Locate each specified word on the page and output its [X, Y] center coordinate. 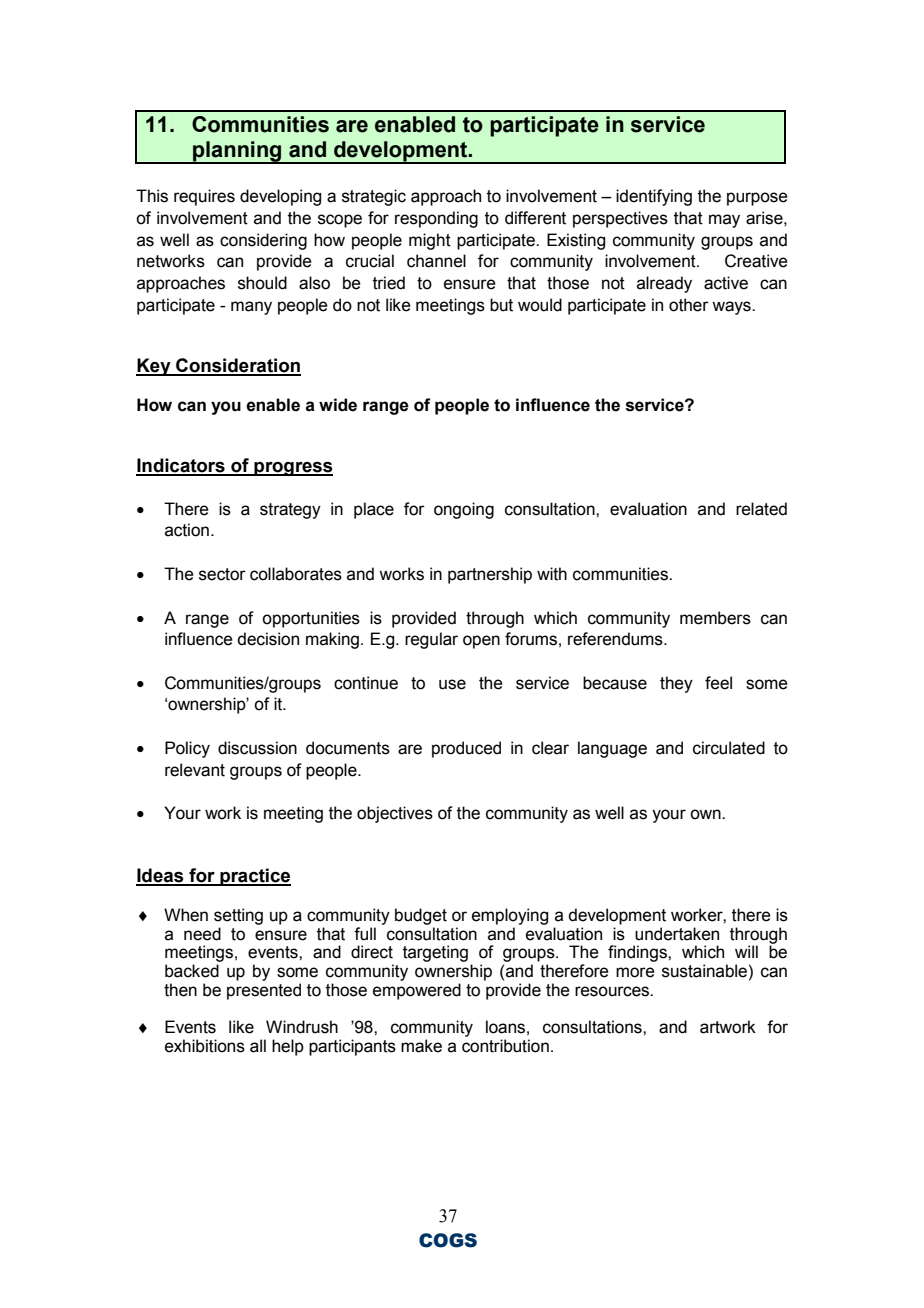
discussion [257, 748]
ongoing [464, 510]
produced [466, 749]
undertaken [677, 934]
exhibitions [205, 1046]
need [202, 934]
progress [292, 468]
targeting [435, 953]
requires [204, 197]
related [761, 509]
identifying [654, 197]
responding [436, 219]
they [676, 684]
